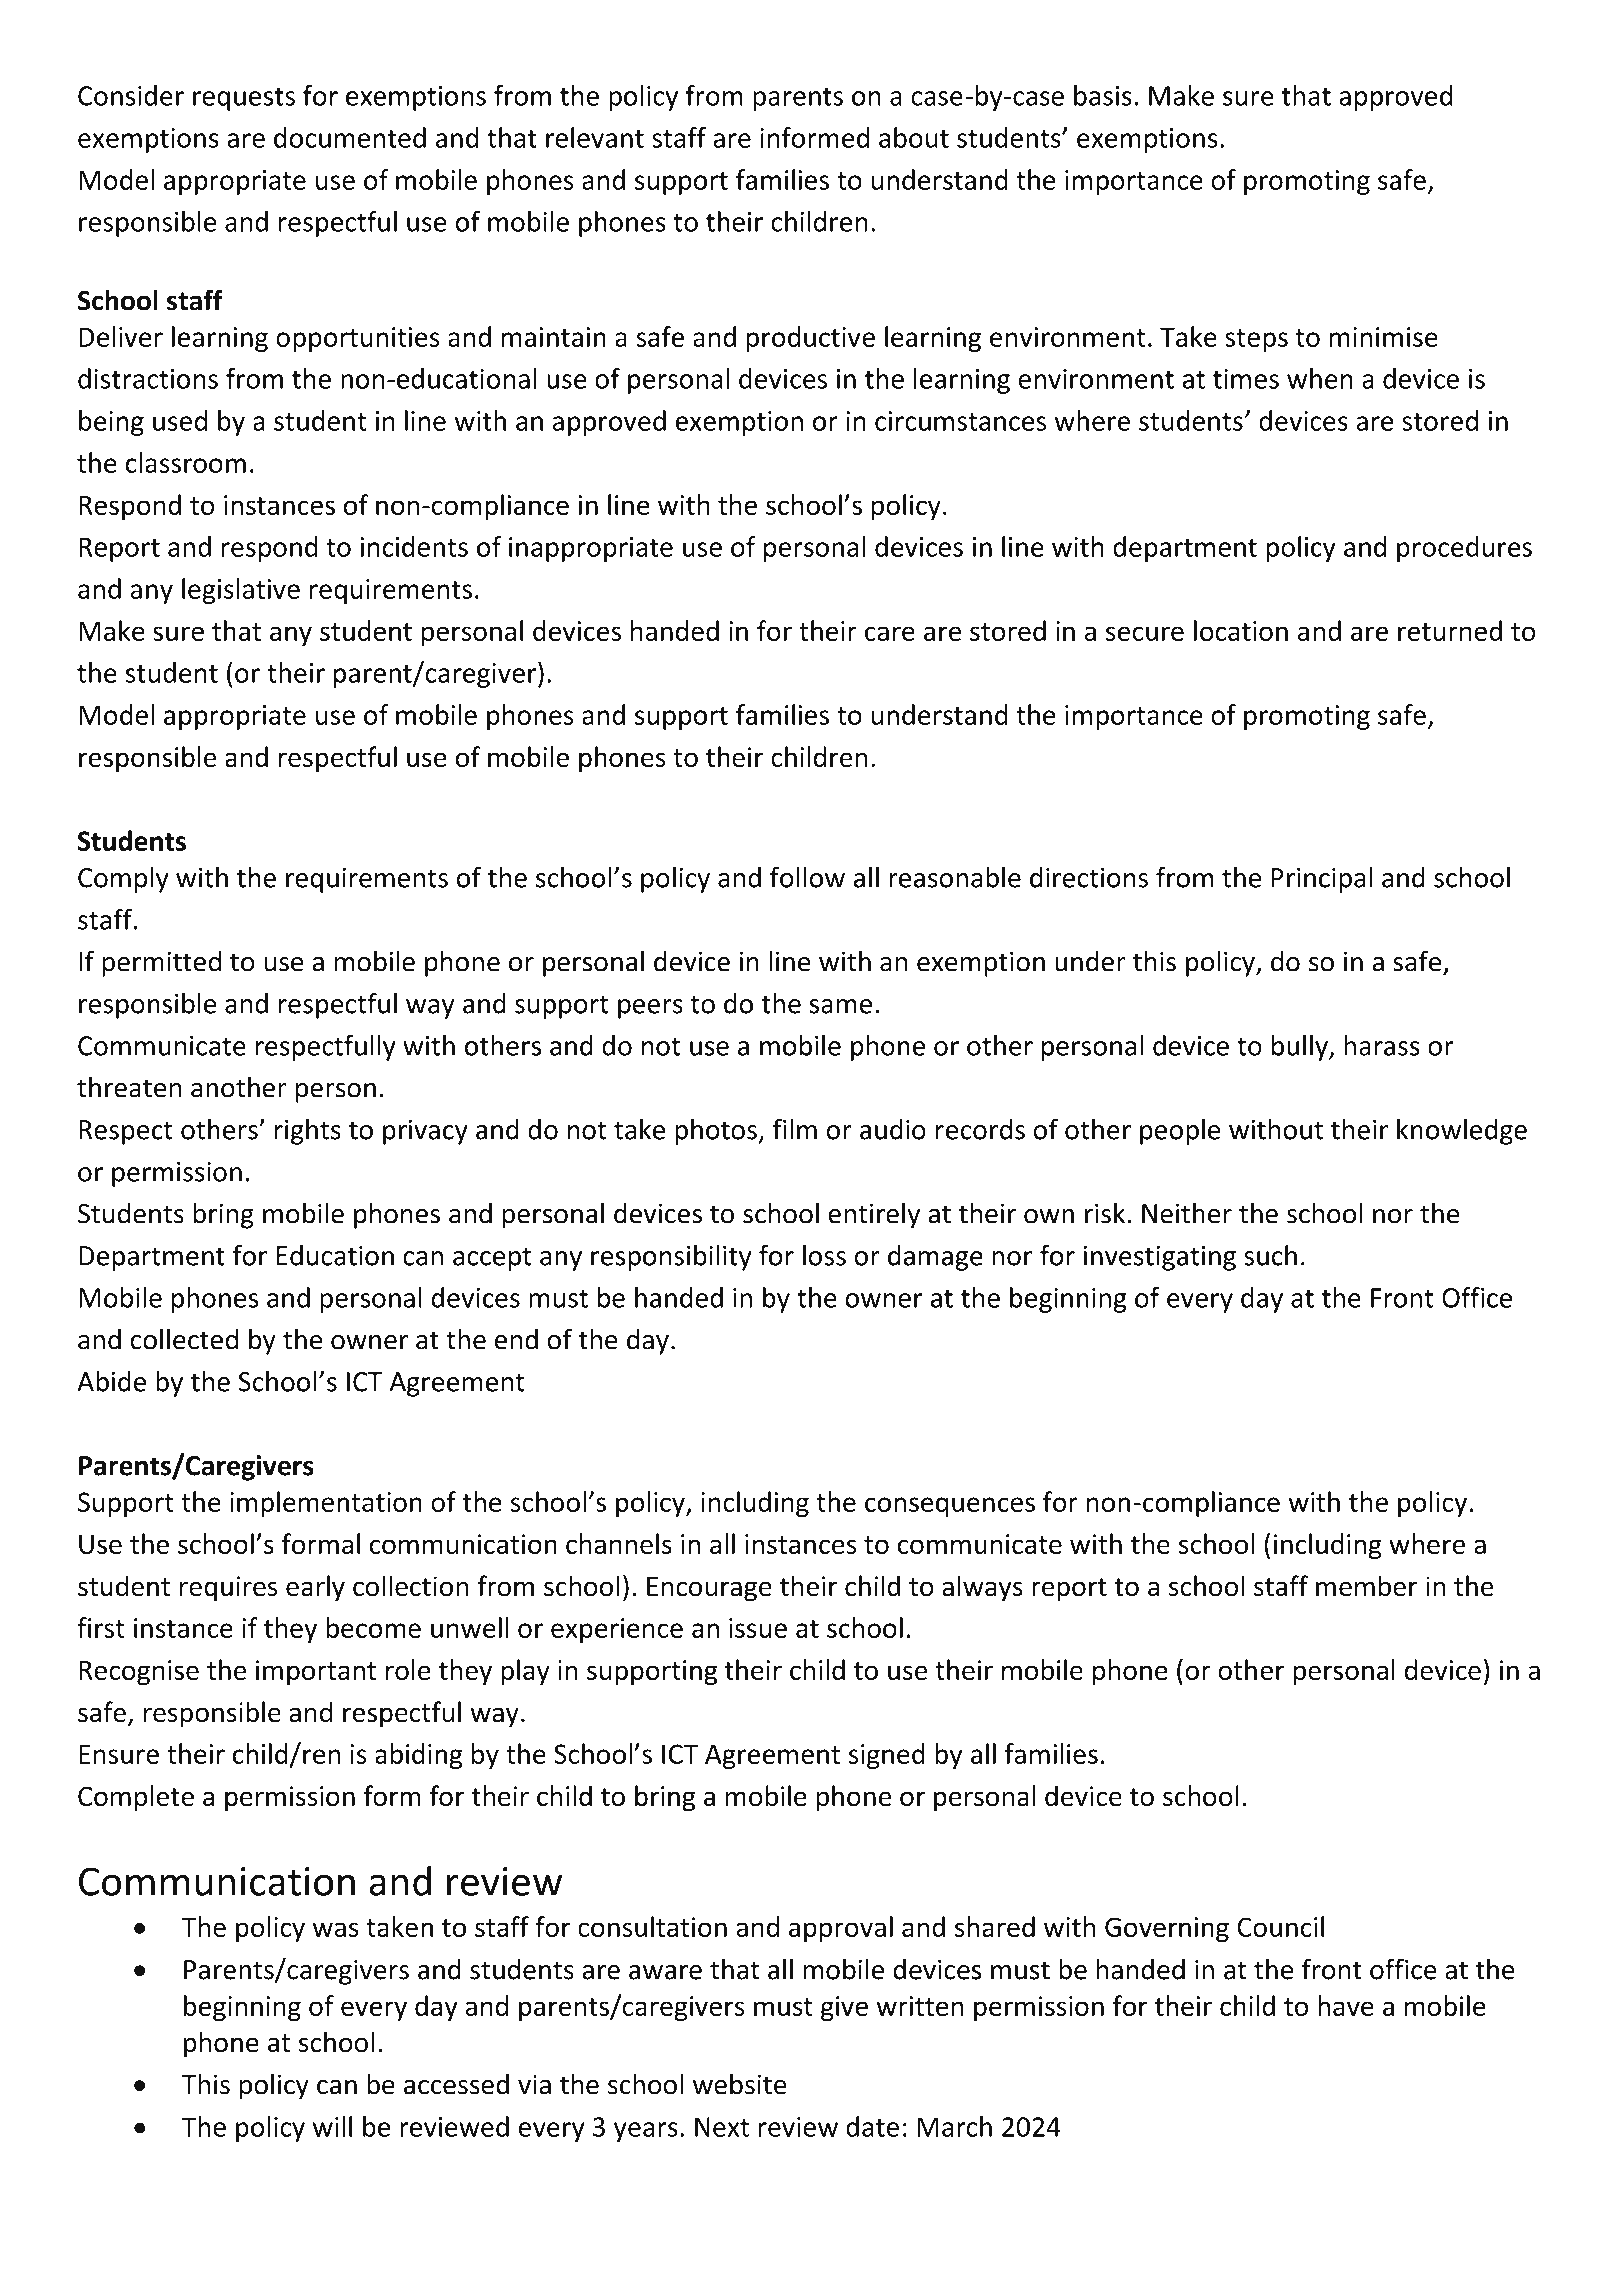 This page has width=1619, height=2290. What do you see at coordinates (332, 2126) in the page?
I see `will` at bounding box center [332, 2126].
